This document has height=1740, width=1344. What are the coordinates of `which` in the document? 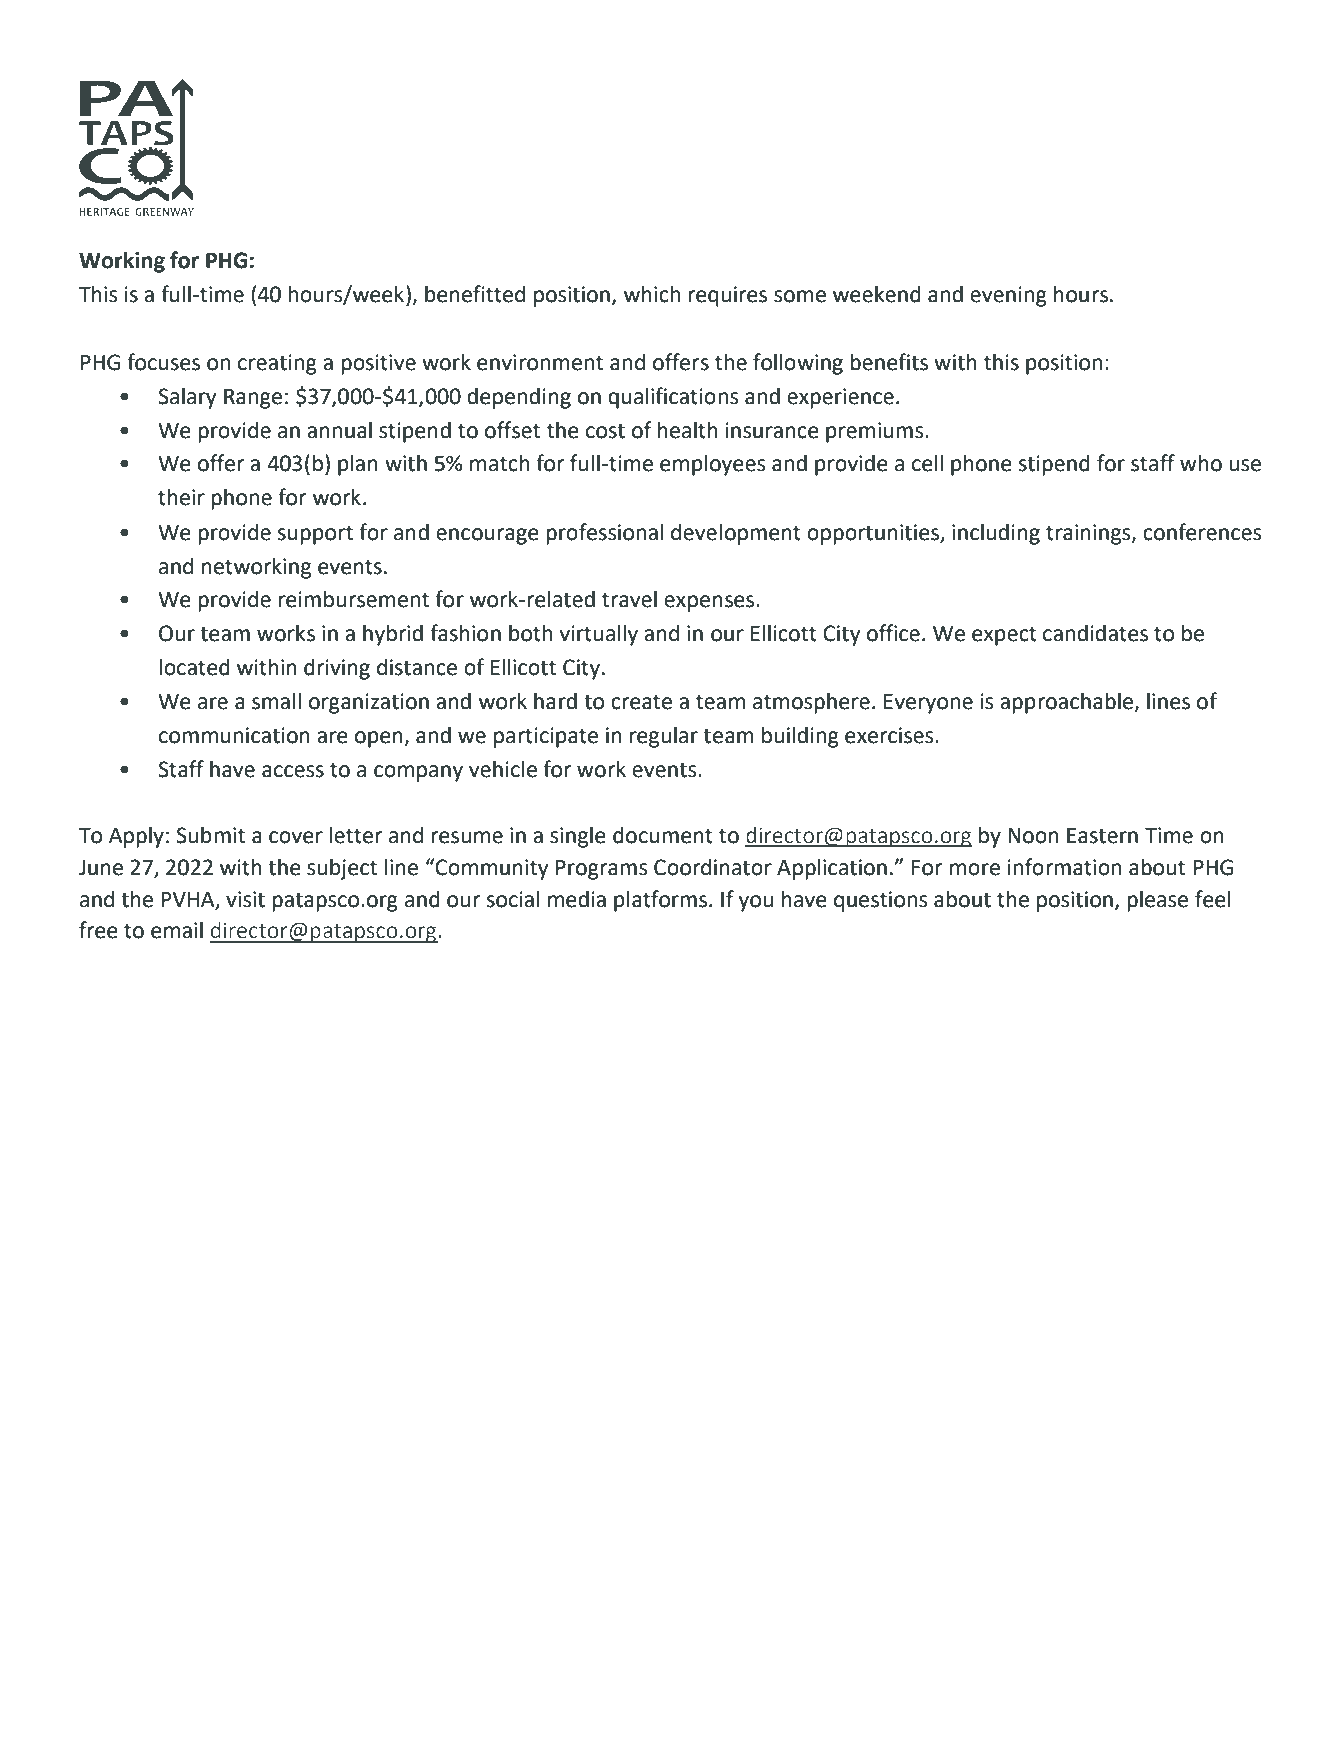 It's located at (652, 294).
